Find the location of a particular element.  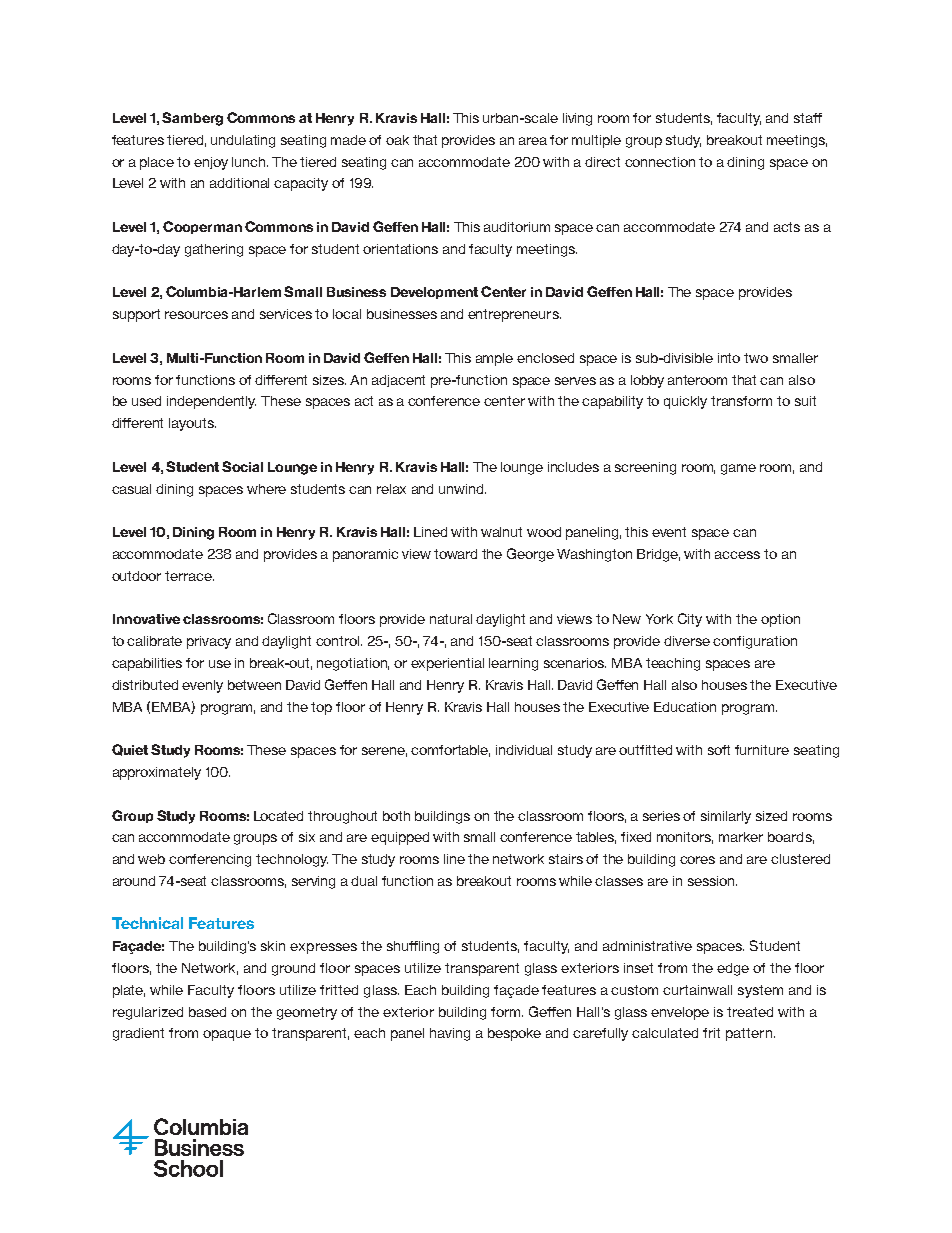

connection is located at coordinates (660, 162).
